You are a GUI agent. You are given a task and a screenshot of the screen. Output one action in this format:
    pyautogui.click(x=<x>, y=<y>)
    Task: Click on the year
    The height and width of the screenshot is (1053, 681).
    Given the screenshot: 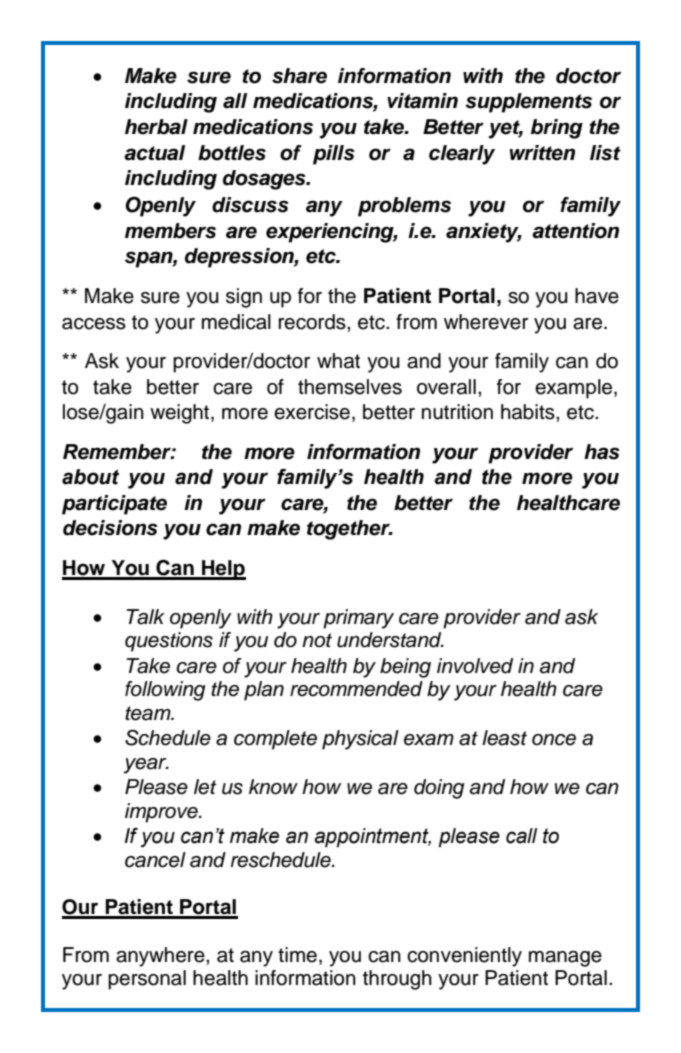 What is the action you would take?
    pyautogui.click(x=146, y=766)
